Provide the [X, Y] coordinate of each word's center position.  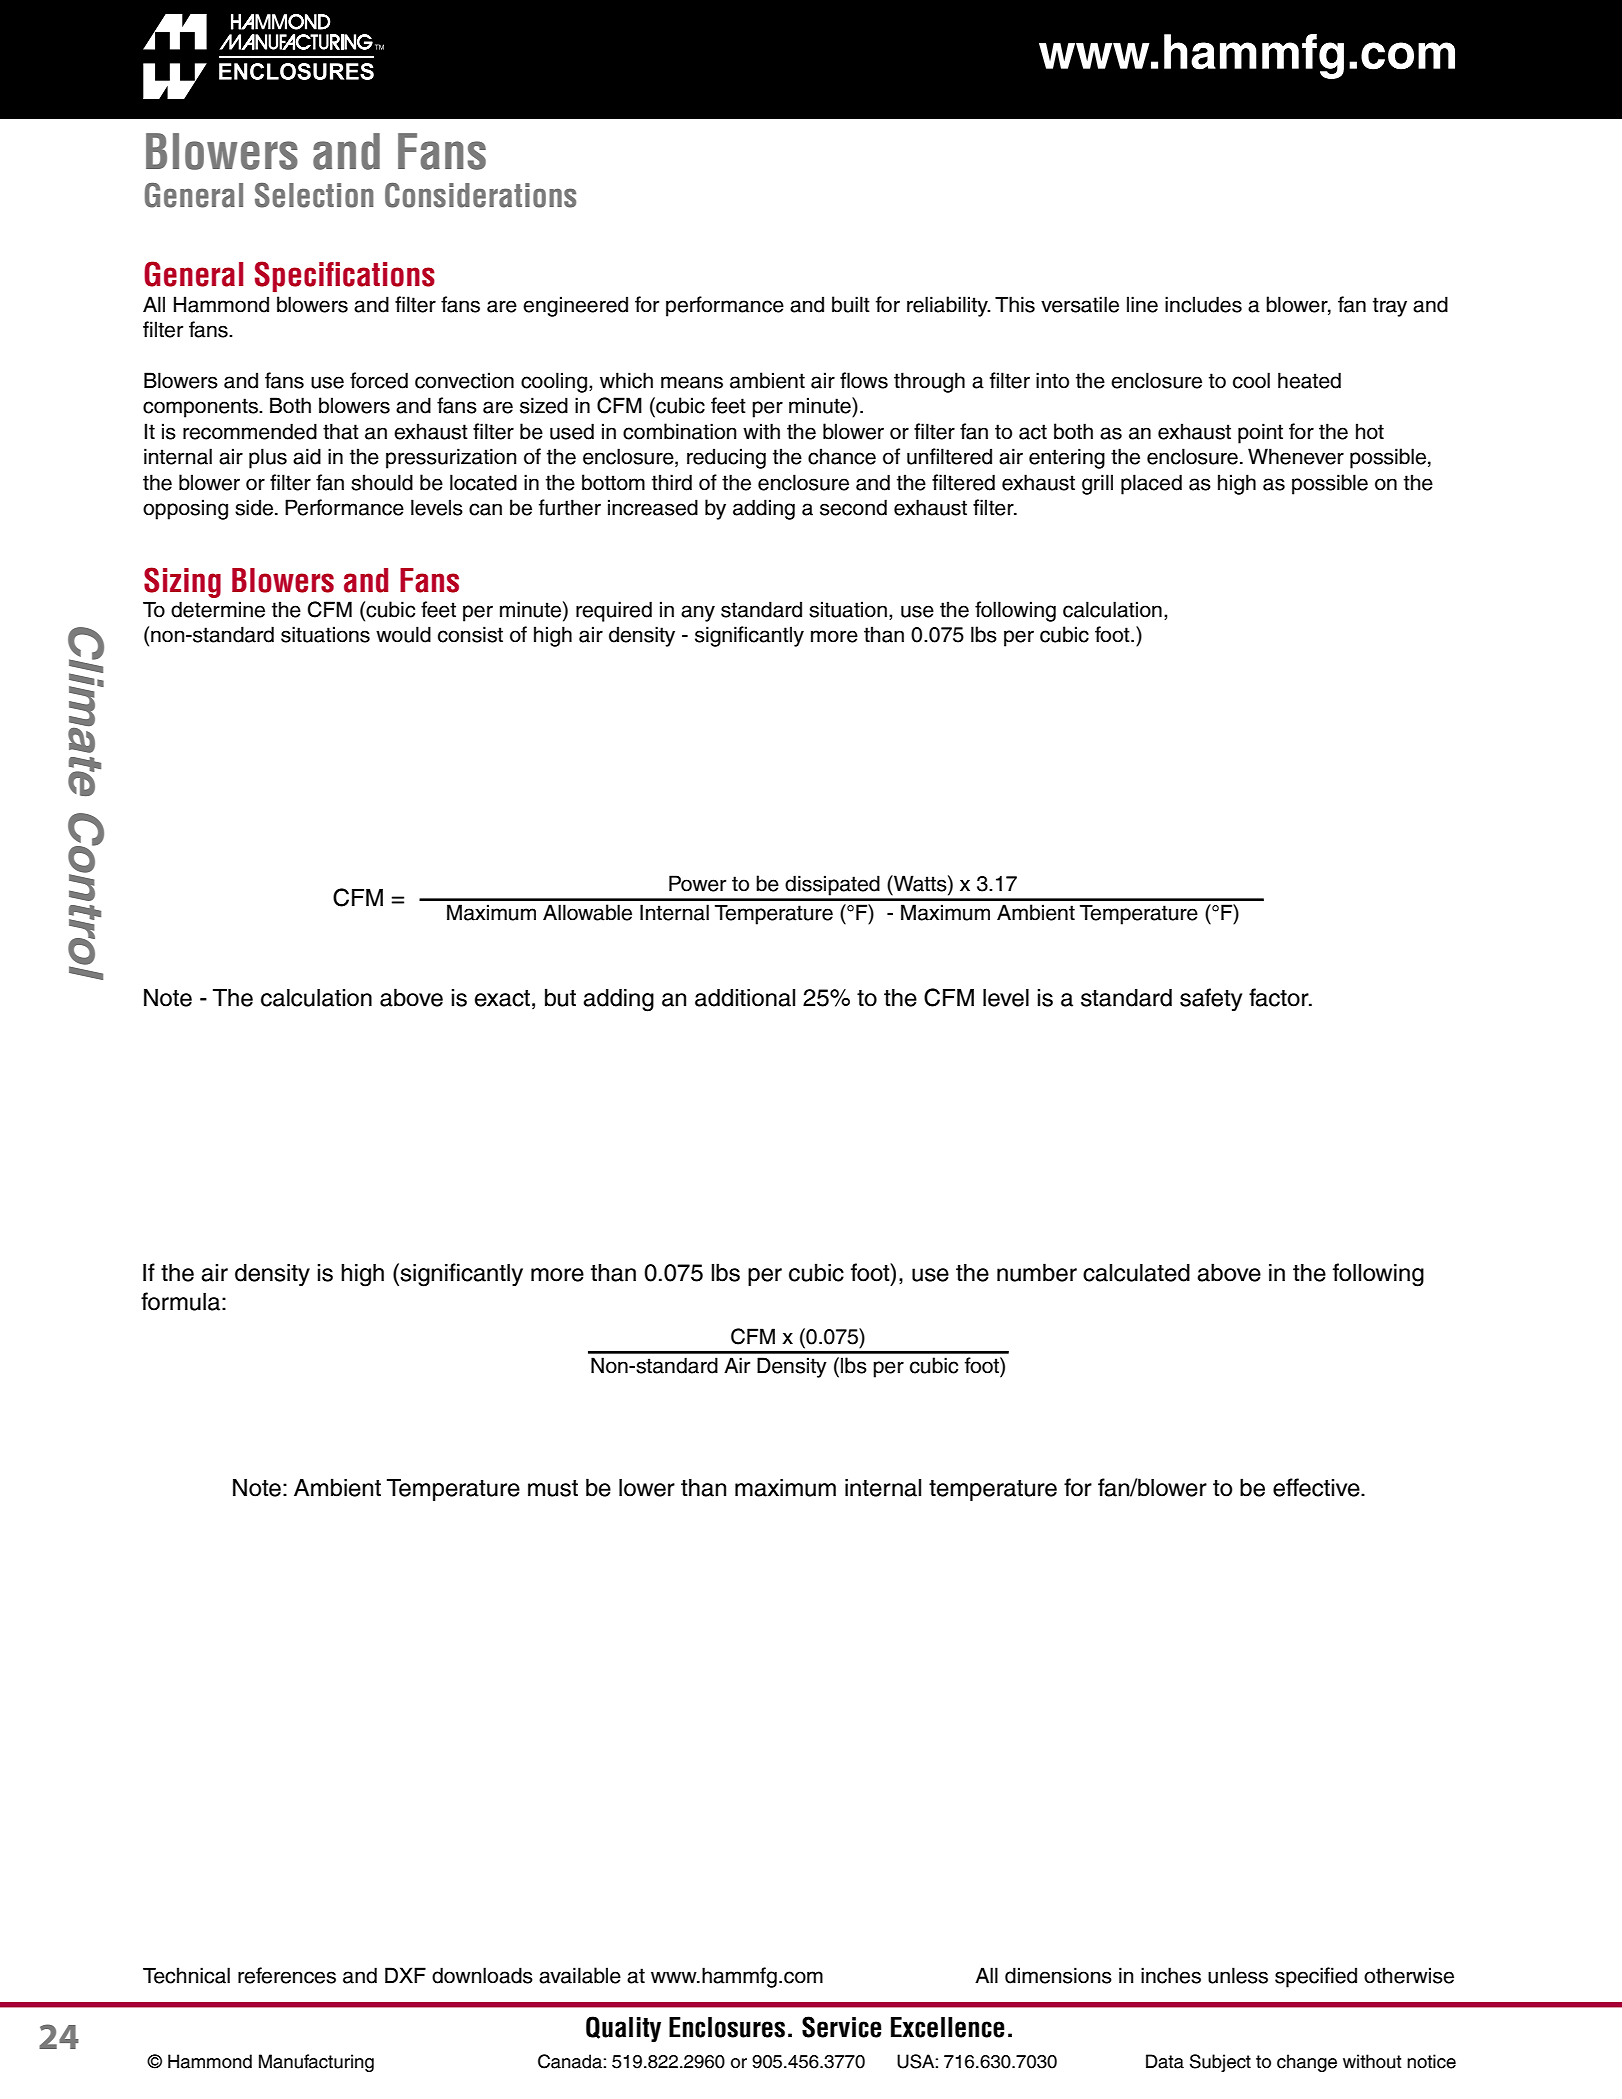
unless [1238, 1975]
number [1037, 1272]
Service [842, 2027]
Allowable [587, 912]
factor [1280, 997]
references [287, 1975]
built [851, 304]
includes [1203, 304]
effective [1317, 1487]
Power [697, 883]
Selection [314, 195]
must [553, 1488]
